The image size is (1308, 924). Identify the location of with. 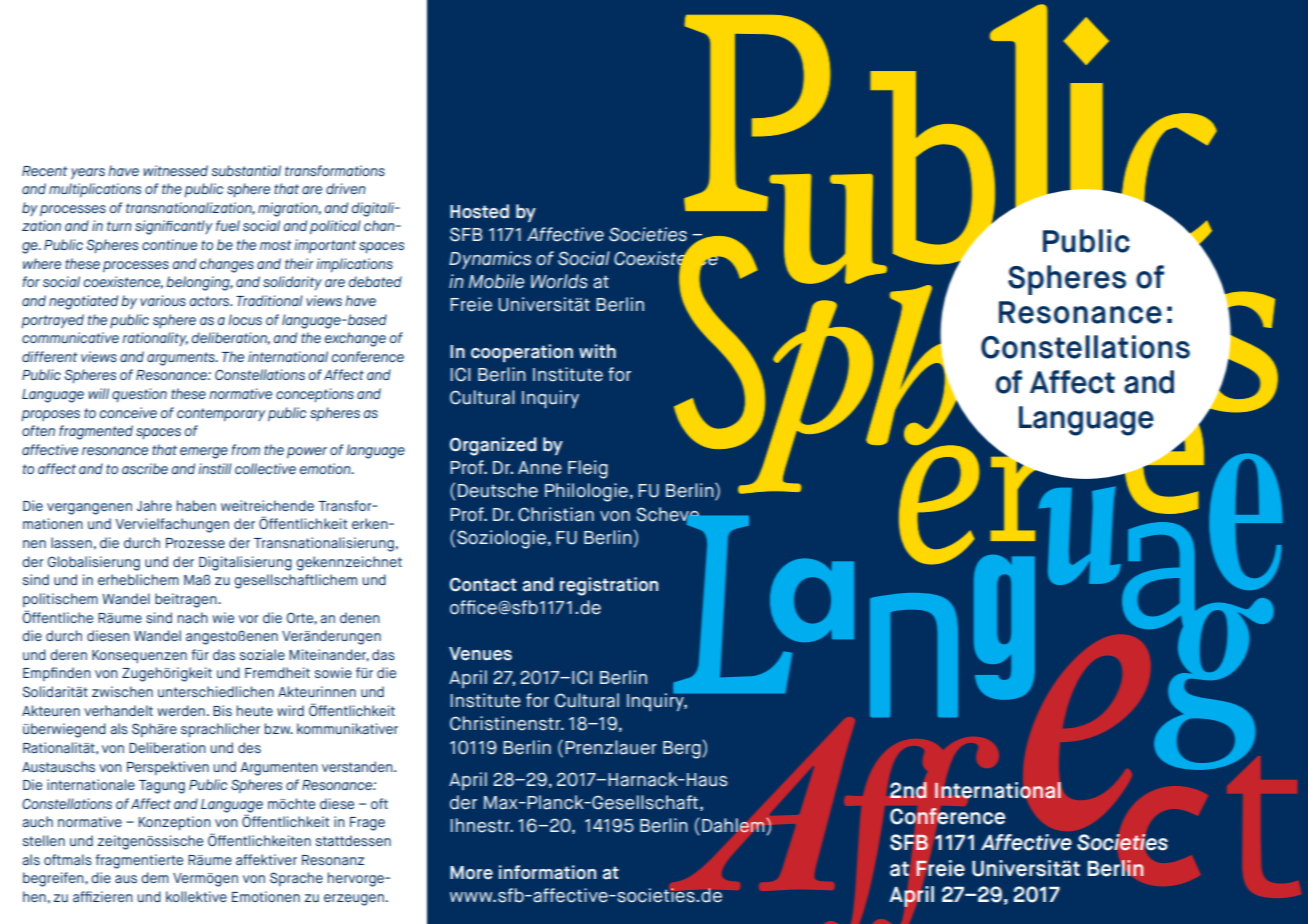
(597, 351).
